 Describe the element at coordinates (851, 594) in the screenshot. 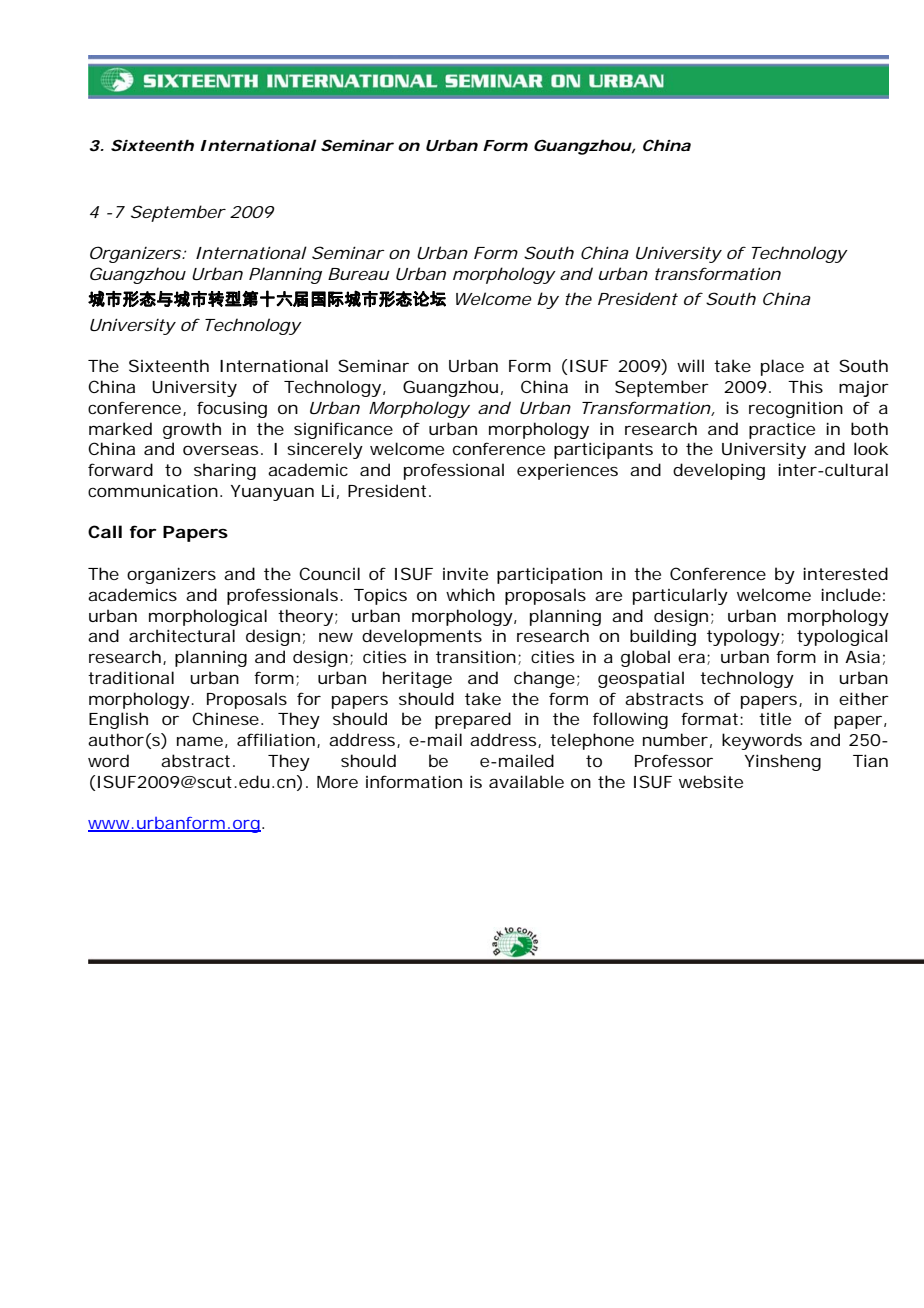

I see `include` at that location.
